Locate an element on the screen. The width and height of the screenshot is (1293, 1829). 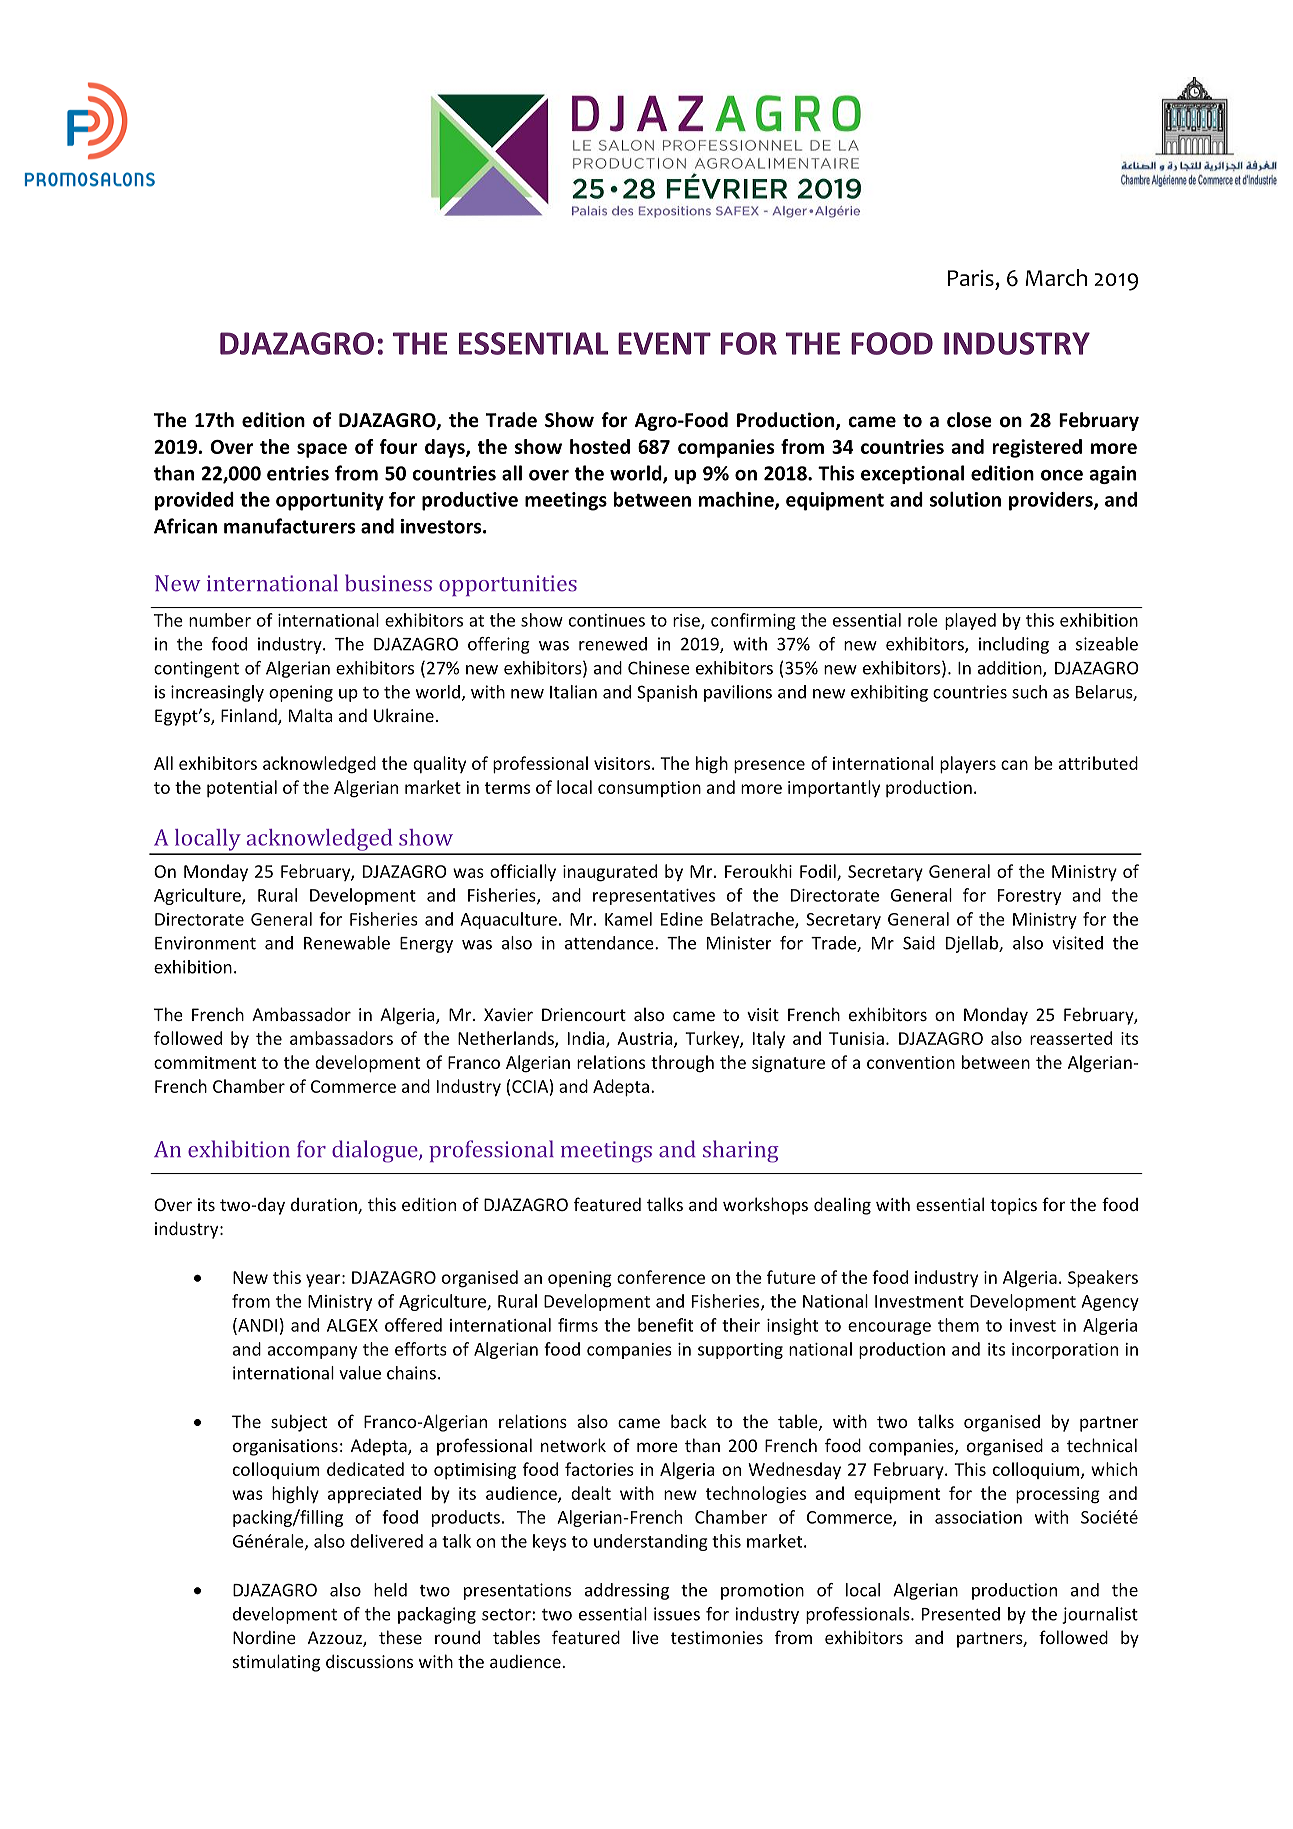
topics is located at coordinates (1013, 1206).
